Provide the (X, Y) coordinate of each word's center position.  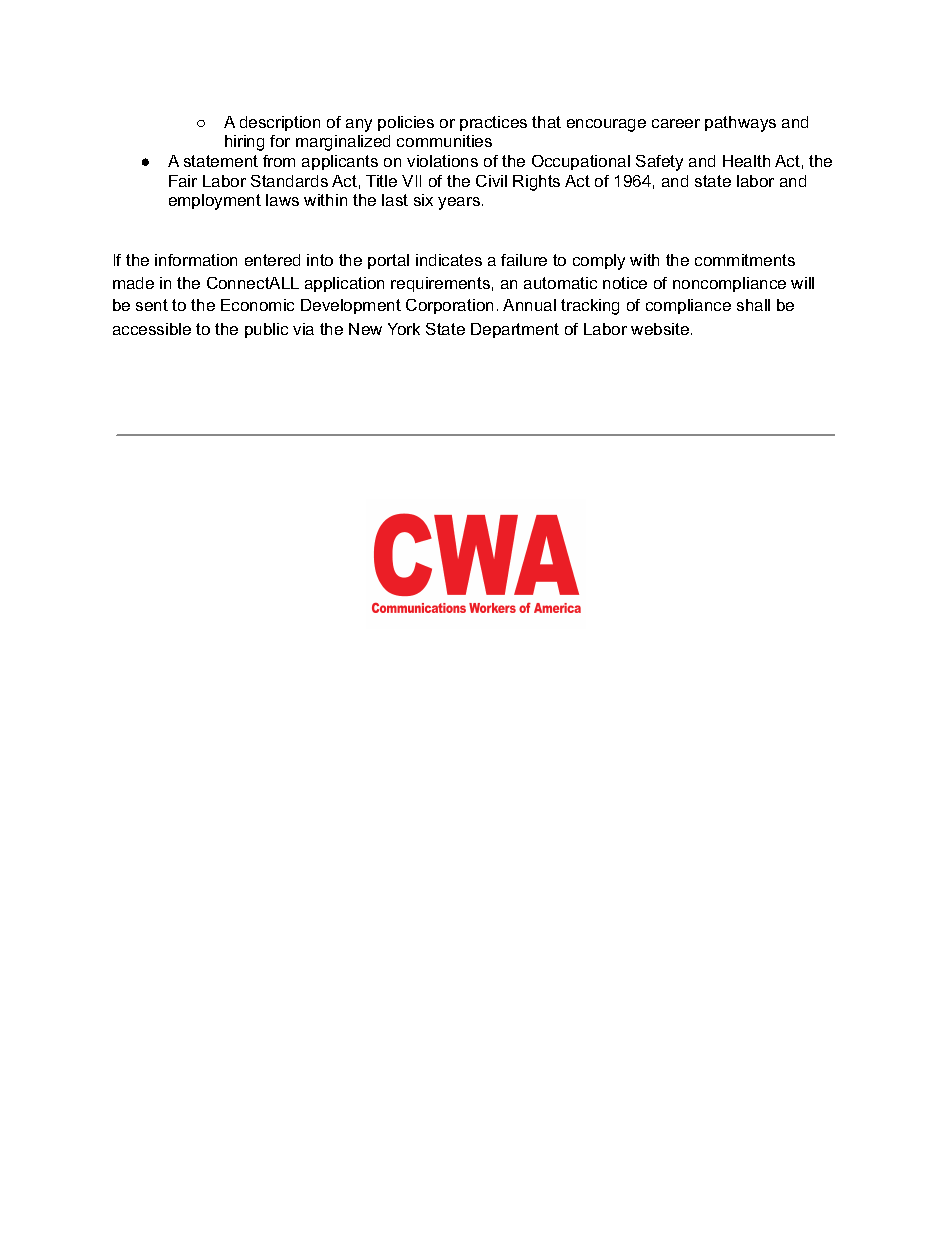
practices (493, 123)
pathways (740, 124)
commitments (745, 260)
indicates (449, 260)
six (423, 200)
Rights (536, 183)
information (196, 260)
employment (215, 202)
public (266, 330)
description (280, 123)
